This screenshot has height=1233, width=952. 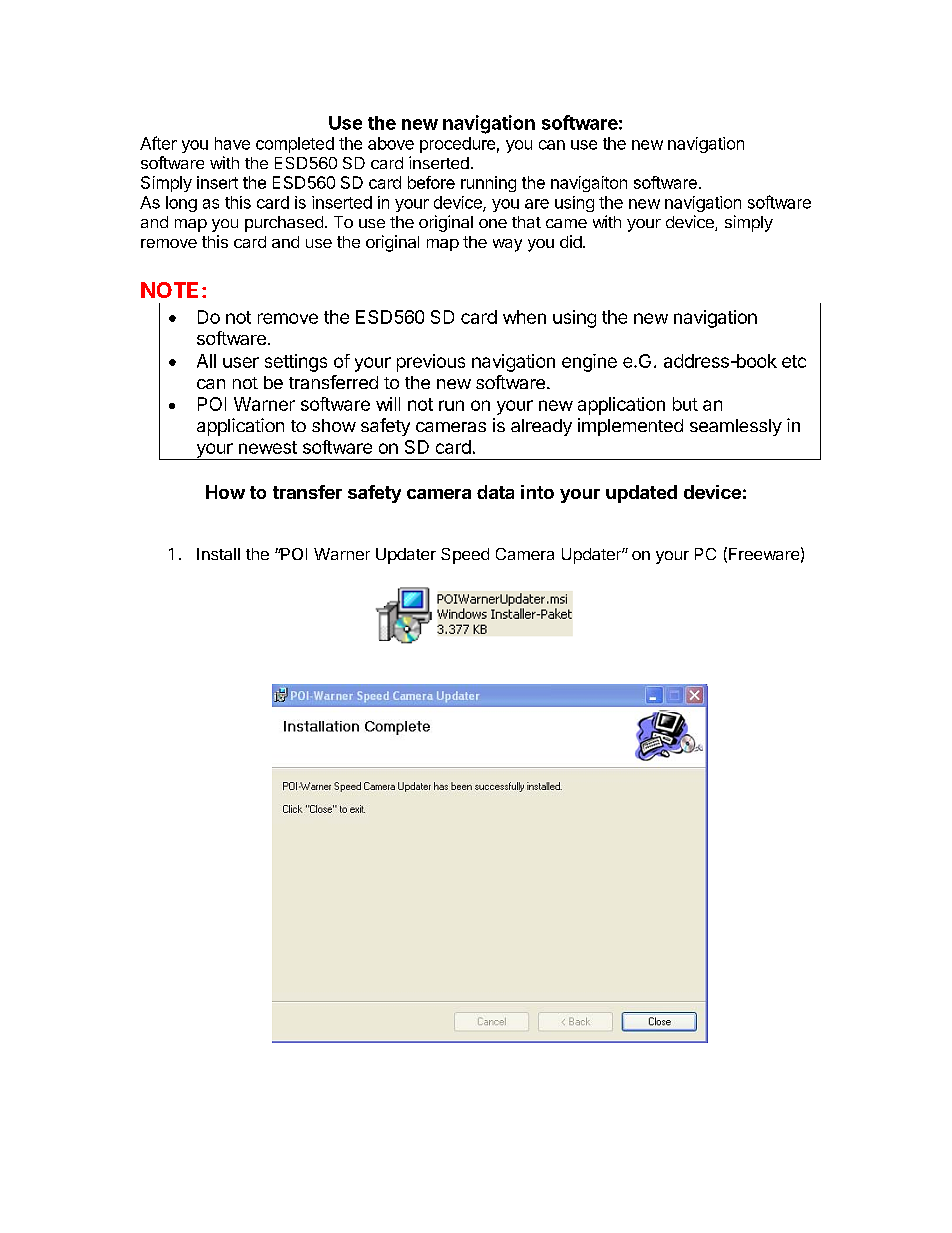 What do you see at coordinates (641, 494) in the screenshot?
I see `updated` at bounding box center [641, 494].
